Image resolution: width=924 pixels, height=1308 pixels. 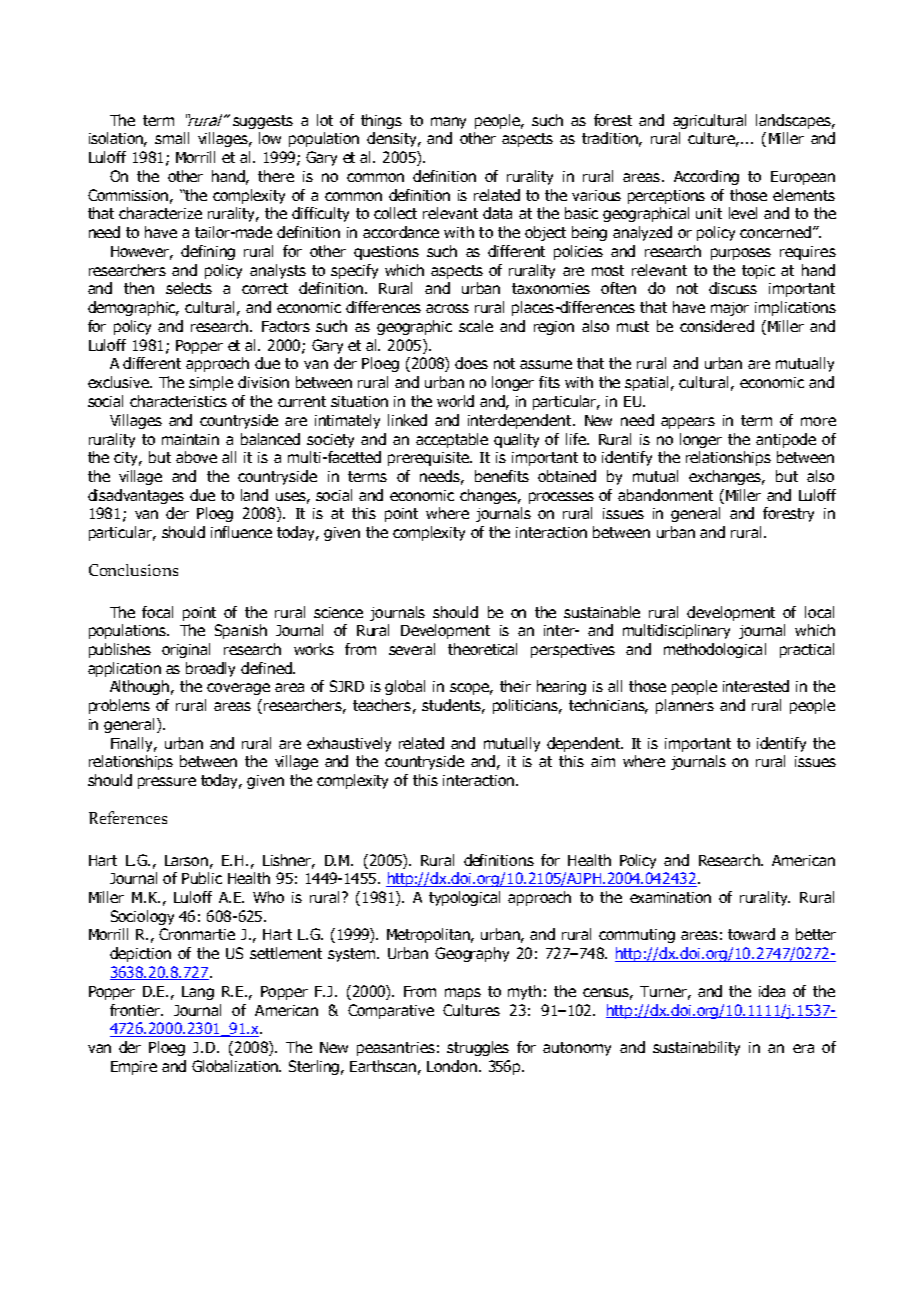 I want to click on small, so click(x=172, y=138).
